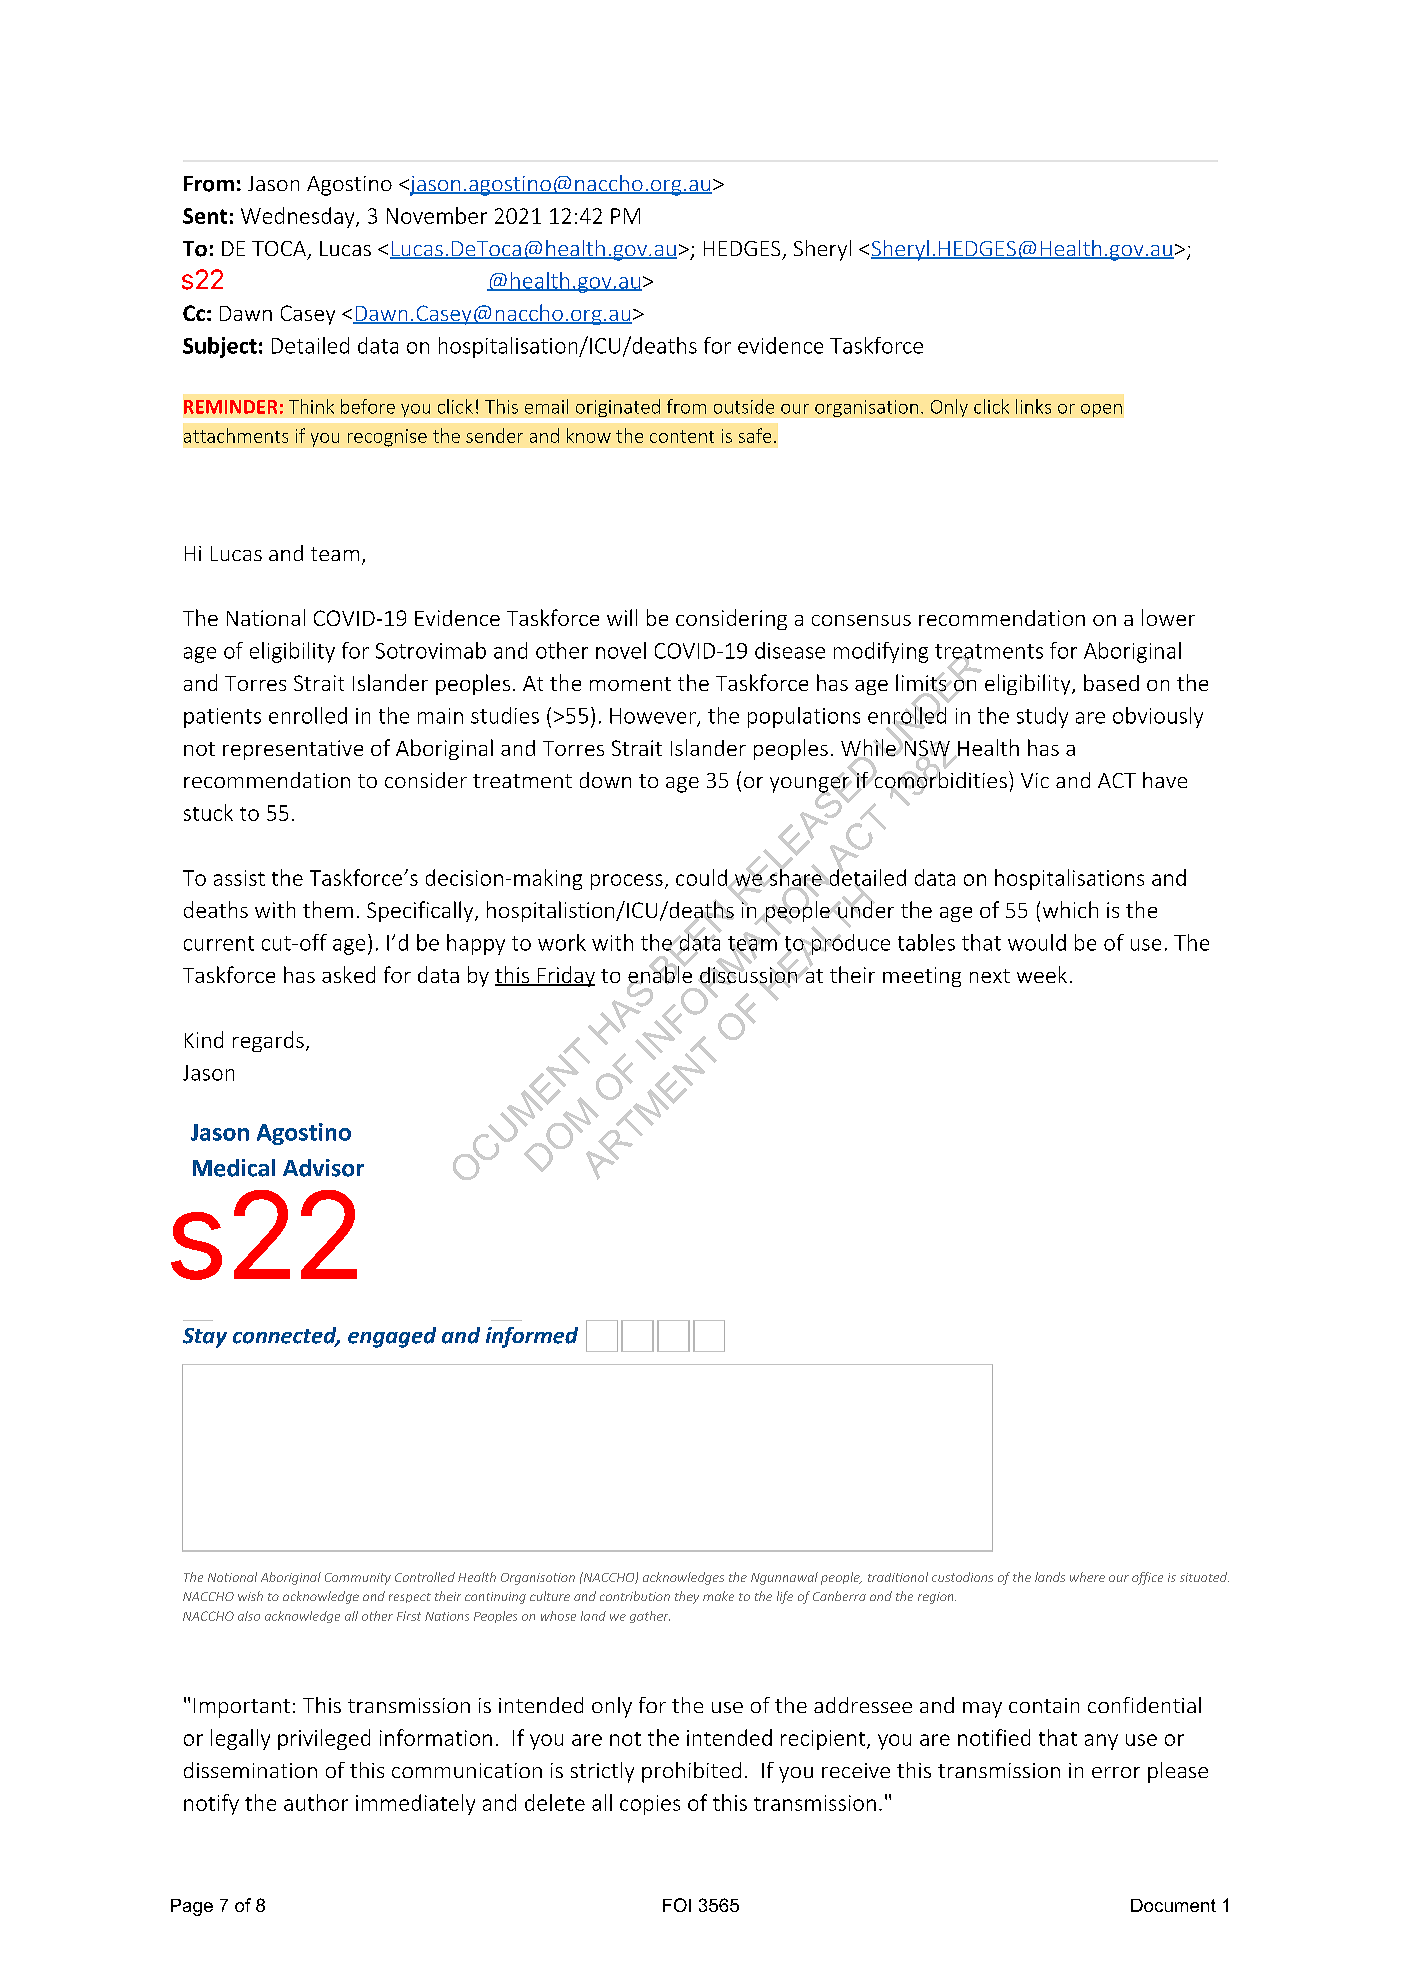 Image resolution: width=1401 pixels, height=1980 pixels. What do you see at coordinates (1035, 780) in the document?
I see `Vic` at bounding box center [1035, 780].
